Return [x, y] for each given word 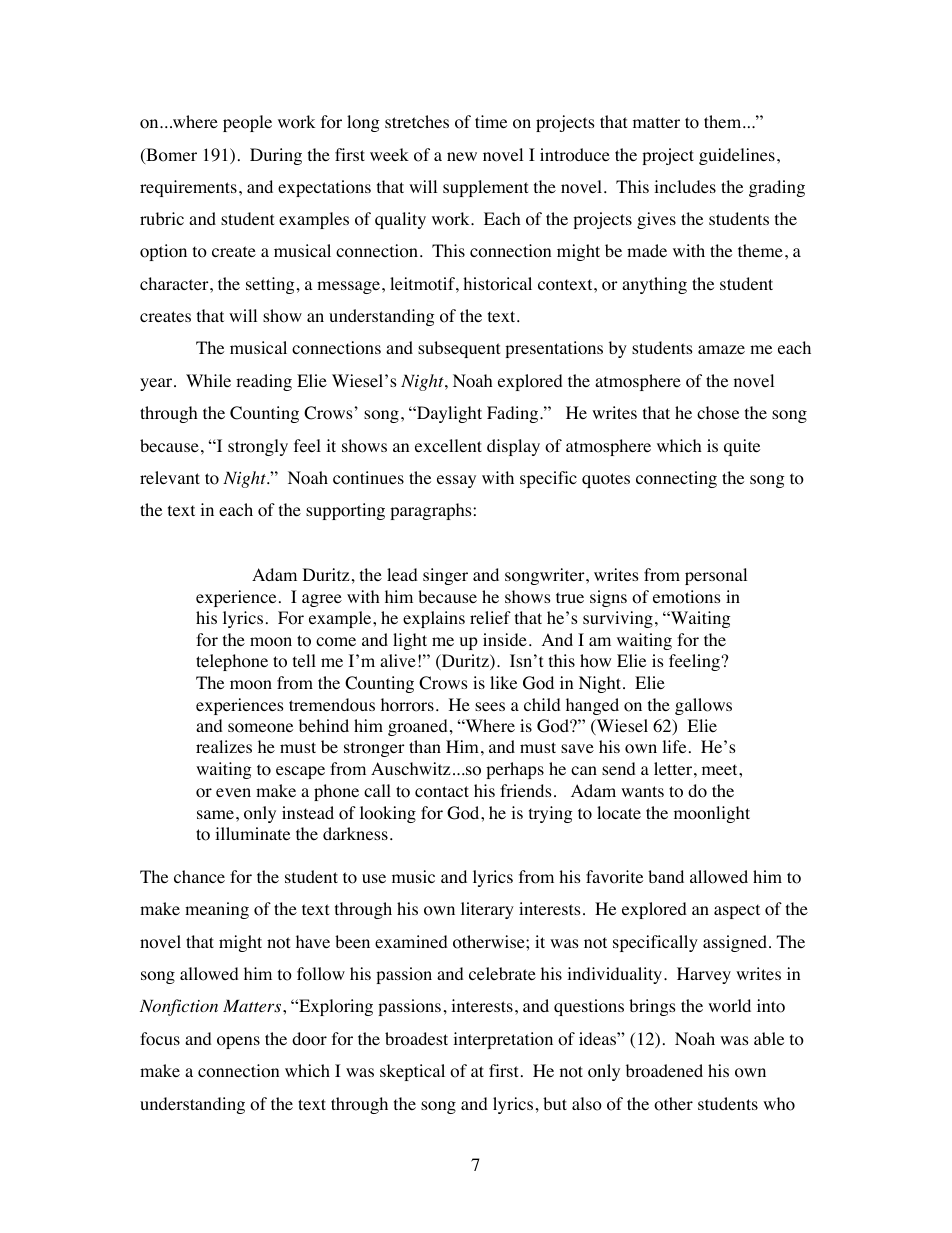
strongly [258, 447]
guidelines [737, 156]
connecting [676, 479]
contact [442, 792]
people [247, 123]
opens [238, 1042]
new [462, 156]
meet [721, 769]
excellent [448, 445]
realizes [224, 746]
